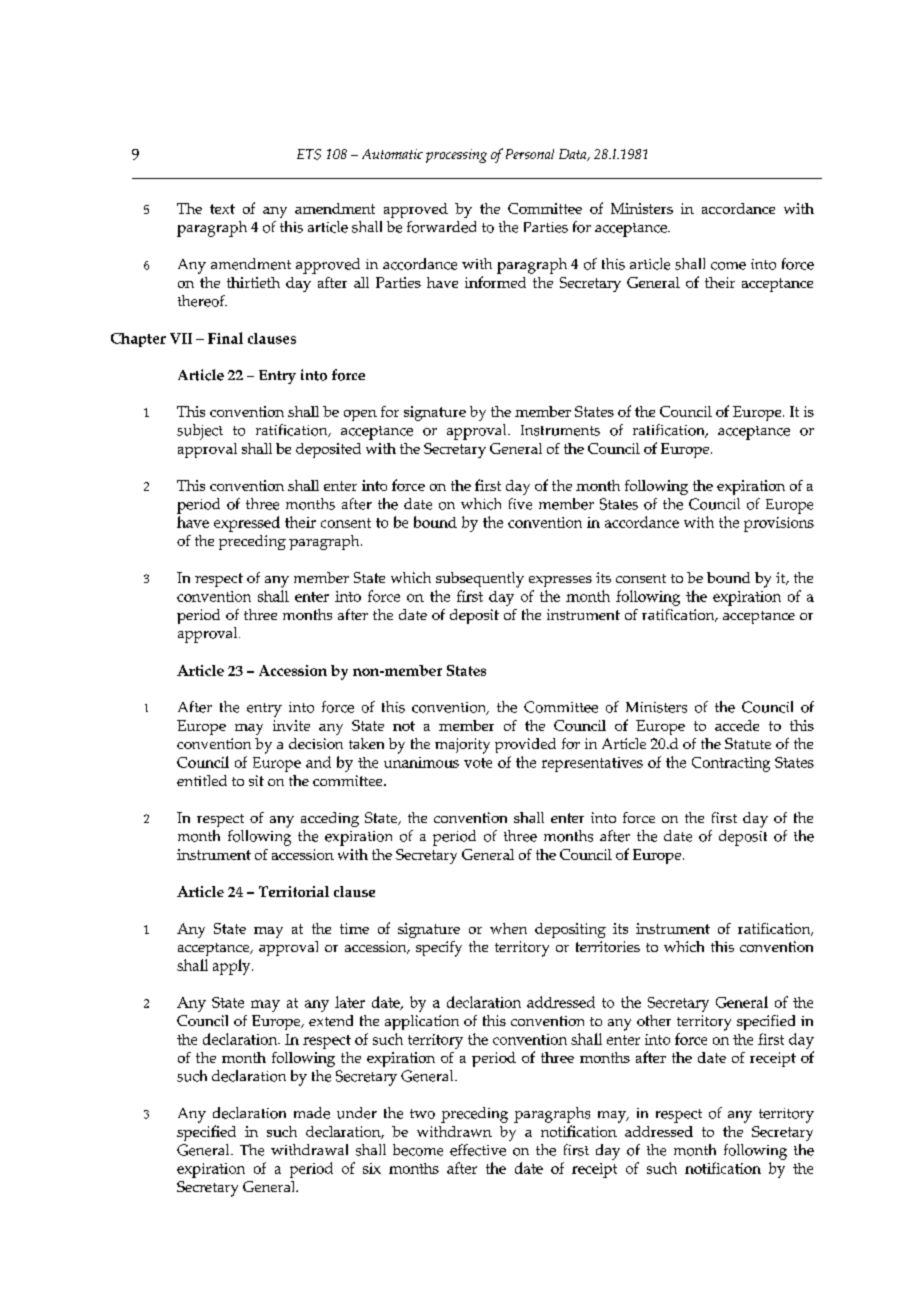 The image size is (924, 1308). I want to click on Contracting, so click(731, 764).
